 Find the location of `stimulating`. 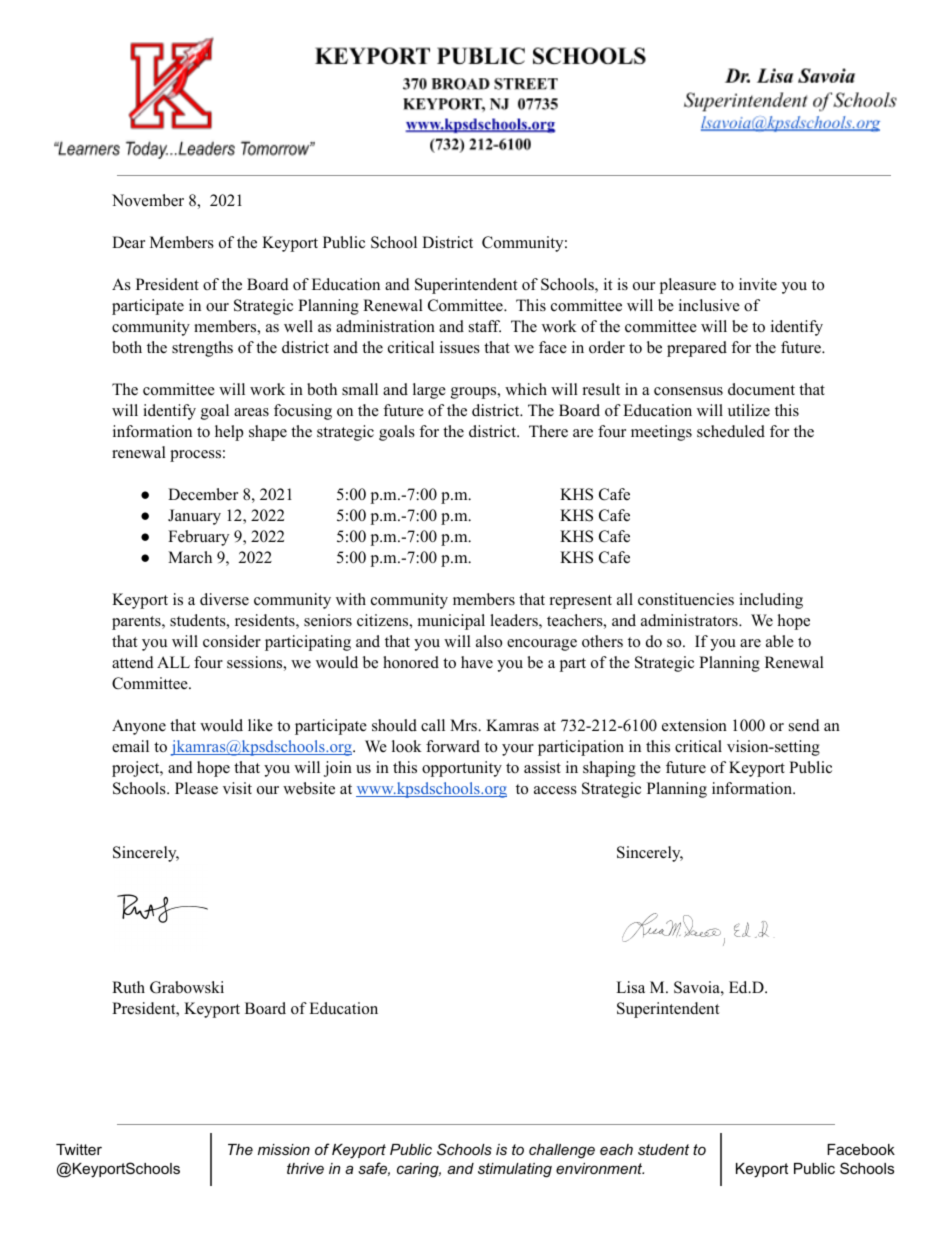

stimulating is located at coordinates (515, 1170).
